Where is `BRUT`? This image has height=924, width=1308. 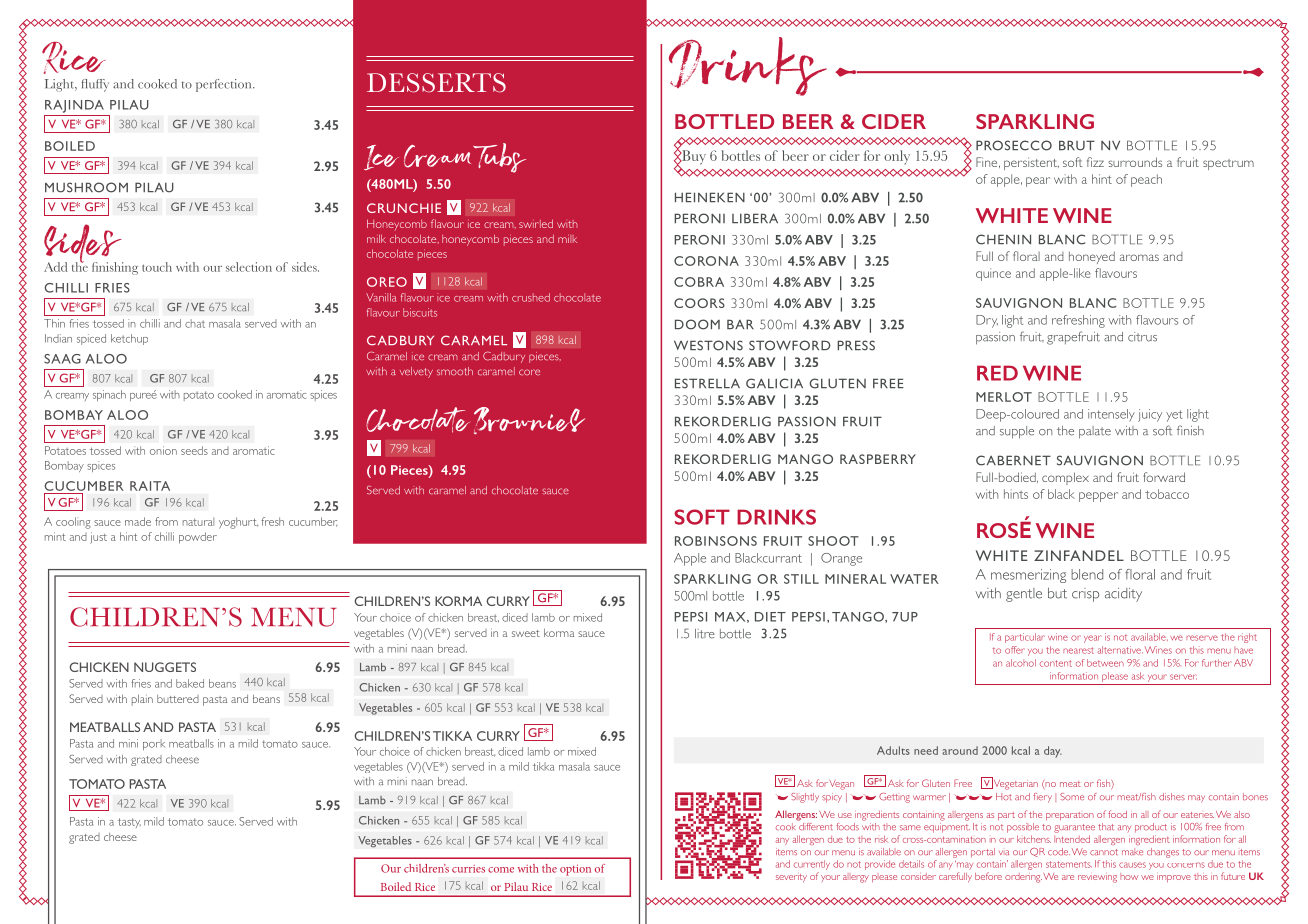
BRUT is located at coordinates (1077, 145).
